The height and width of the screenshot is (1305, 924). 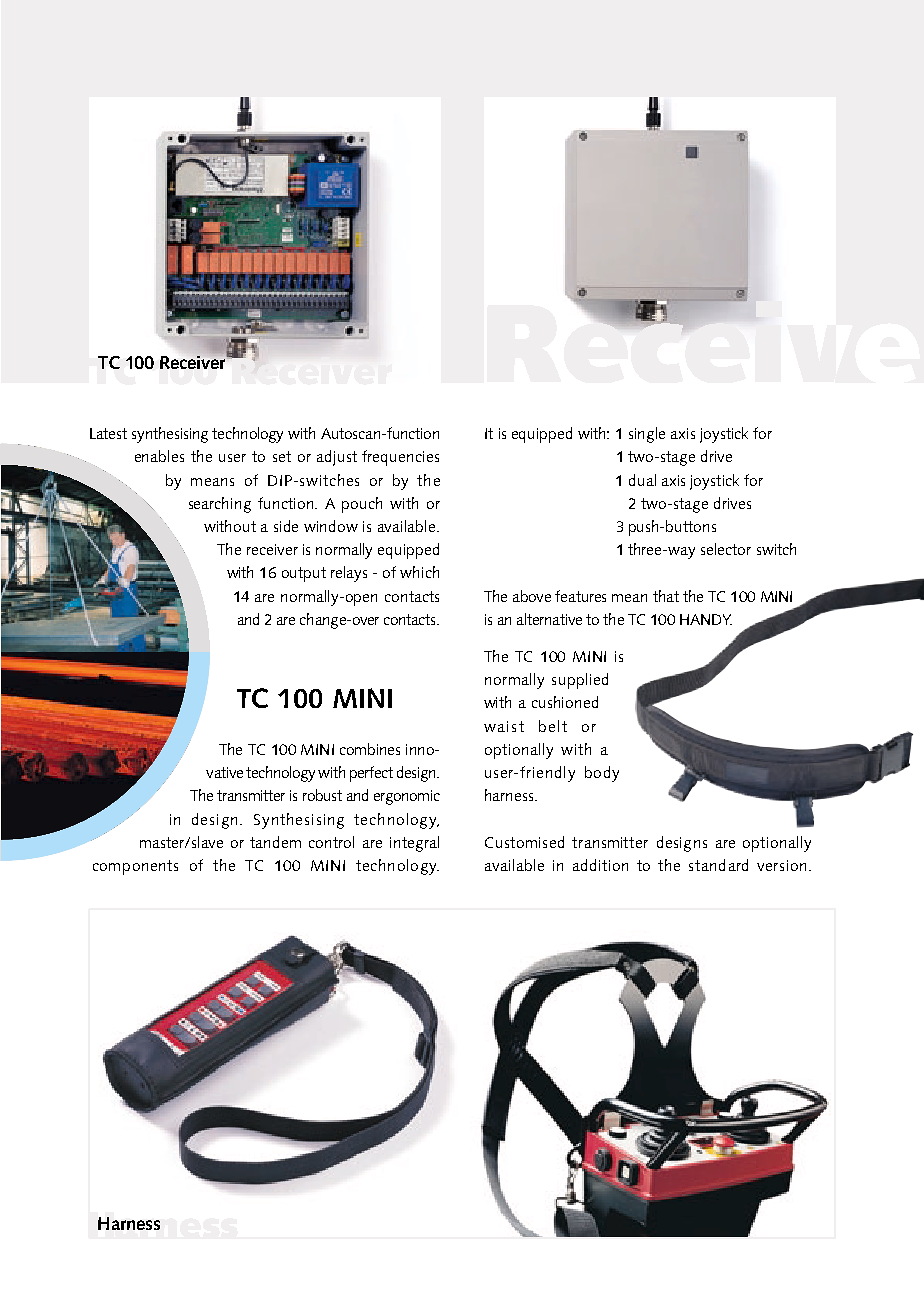 What do you see at coordinates (602, 774) in the screenshot?
I see `body` at bounding box center [602, 774].
